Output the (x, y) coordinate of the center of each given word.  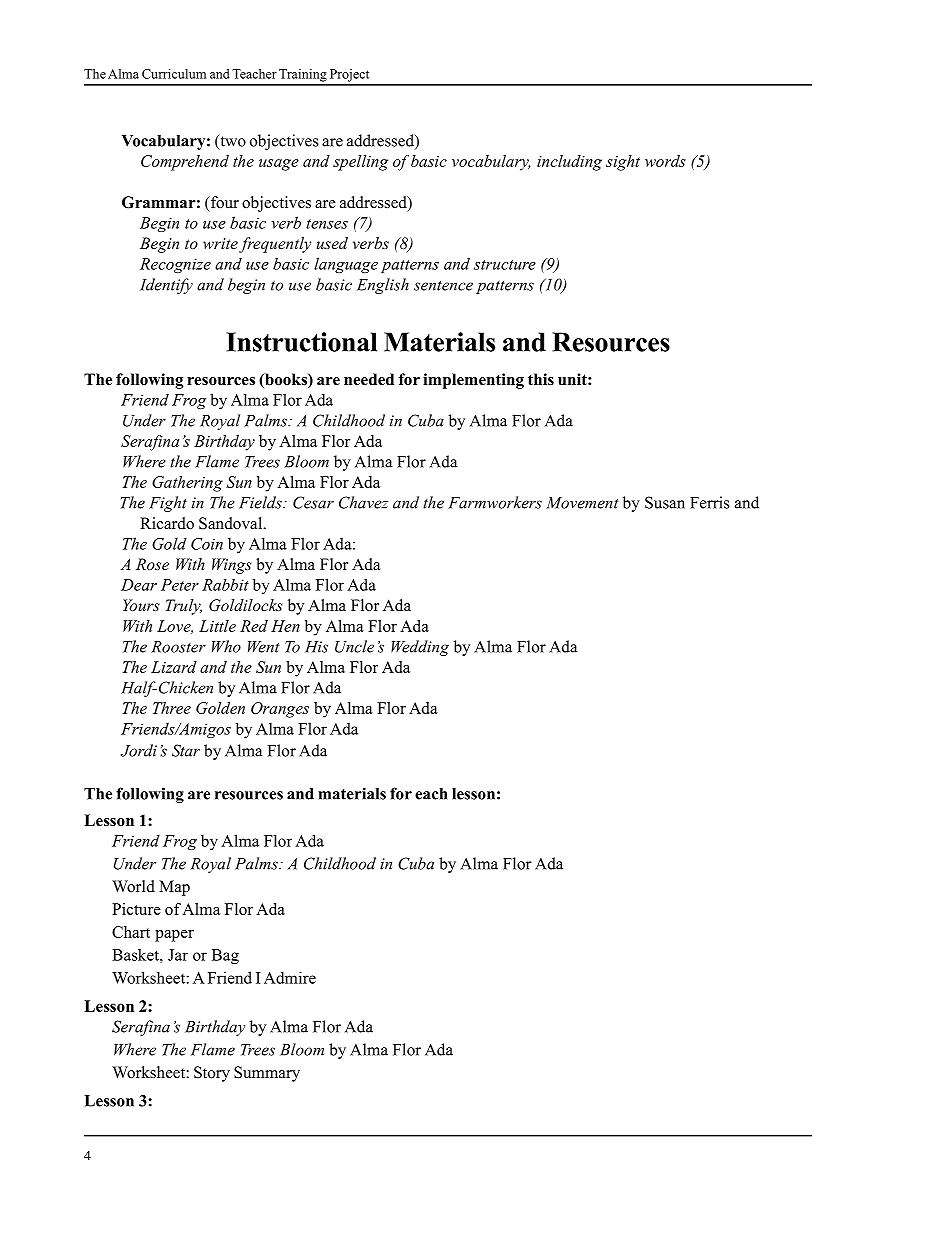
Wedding (420, 648)
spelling (360, 163)
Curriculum (174, 74)
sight (623, 163)
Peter (180, 585)
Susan (665, 502)
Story (212, 1074)
